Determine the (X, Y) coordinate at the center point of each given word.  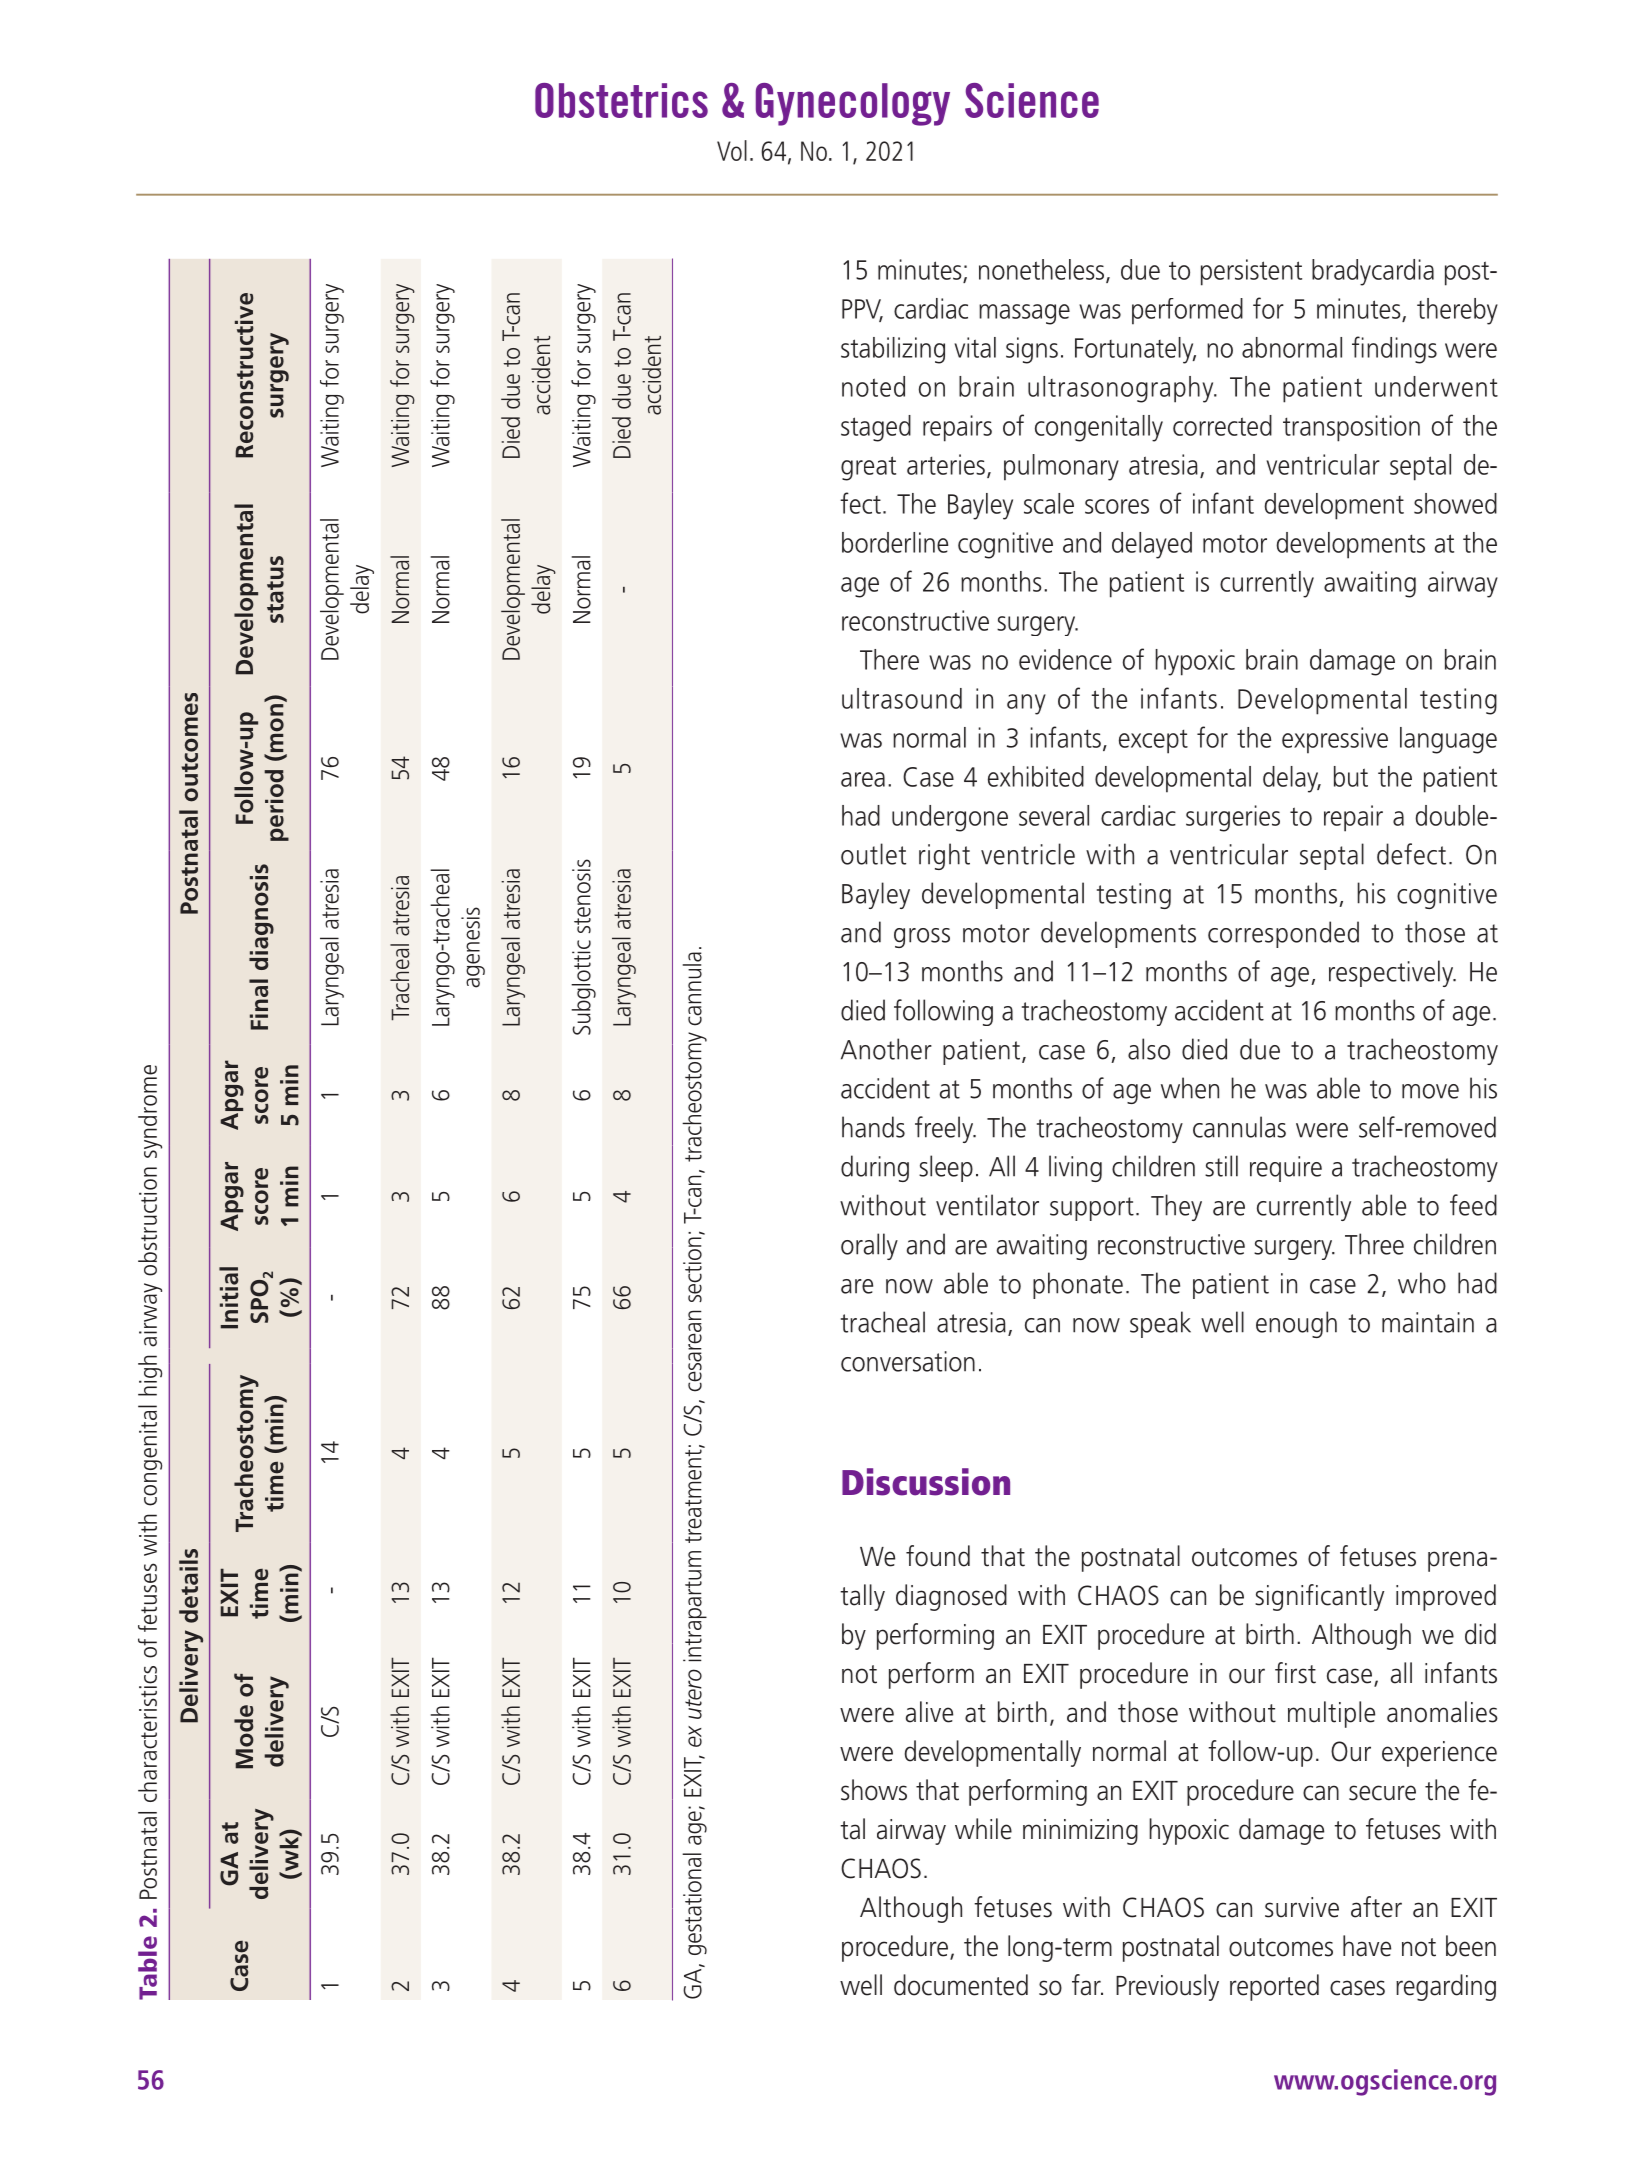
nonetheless (1043, 270)
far (1087, 1985)
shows (874, 1790)
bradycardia (1373, 272)
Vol (732, 150)
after (1376, 1907)
